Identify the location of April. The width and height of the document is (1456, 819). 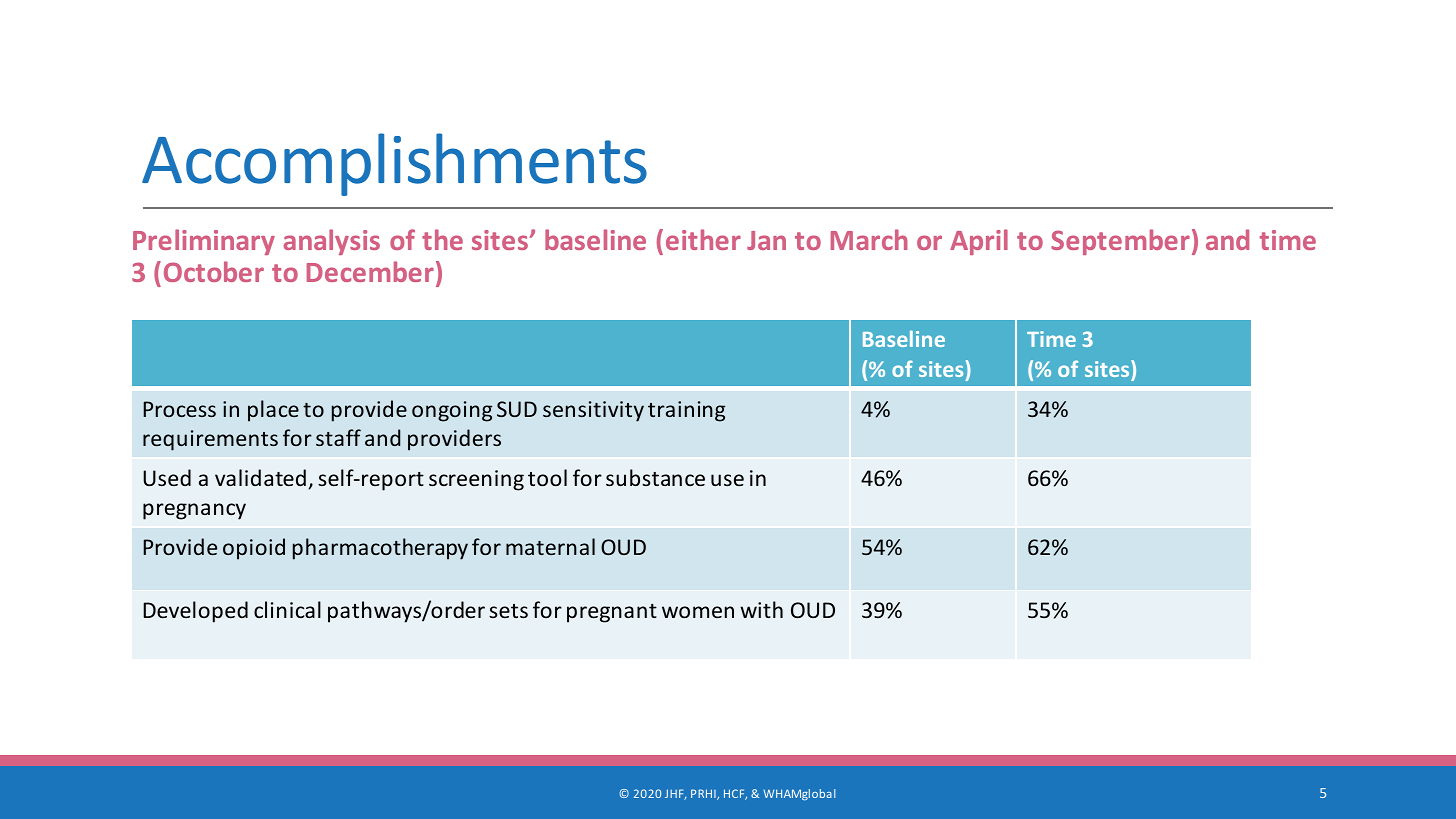
(979, 242).
